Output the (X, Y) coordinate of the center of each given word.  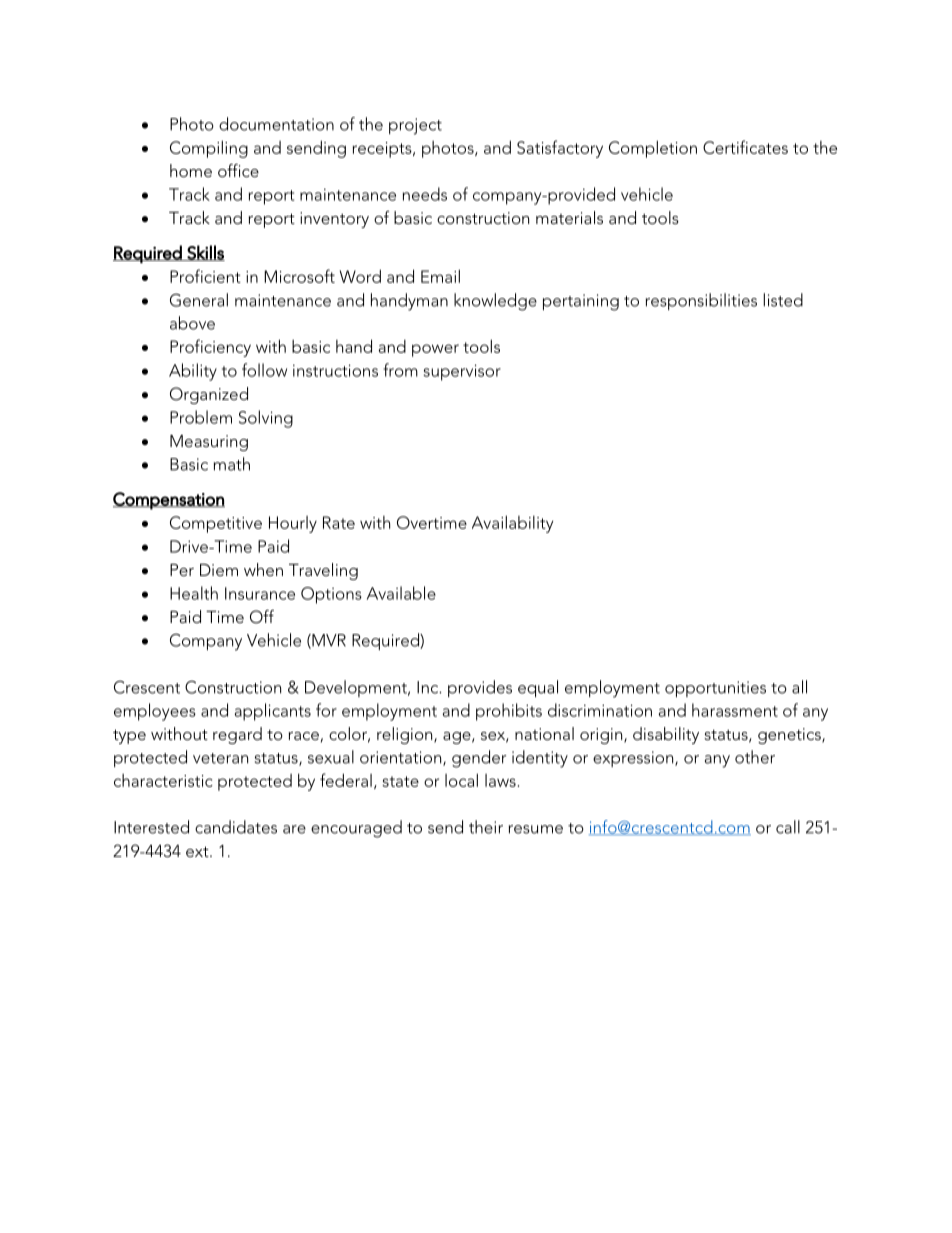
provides (480, 688)
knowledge (495, 302)
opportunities (715, 689)
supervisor (462, 372)
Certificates (745, 147)
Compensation (169, 501)
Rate (339, 522)
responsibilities (701, 301)
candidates (236, 827)
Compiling (209, 149)
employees (155, 712)
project (415, 126)
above (192, 323)
